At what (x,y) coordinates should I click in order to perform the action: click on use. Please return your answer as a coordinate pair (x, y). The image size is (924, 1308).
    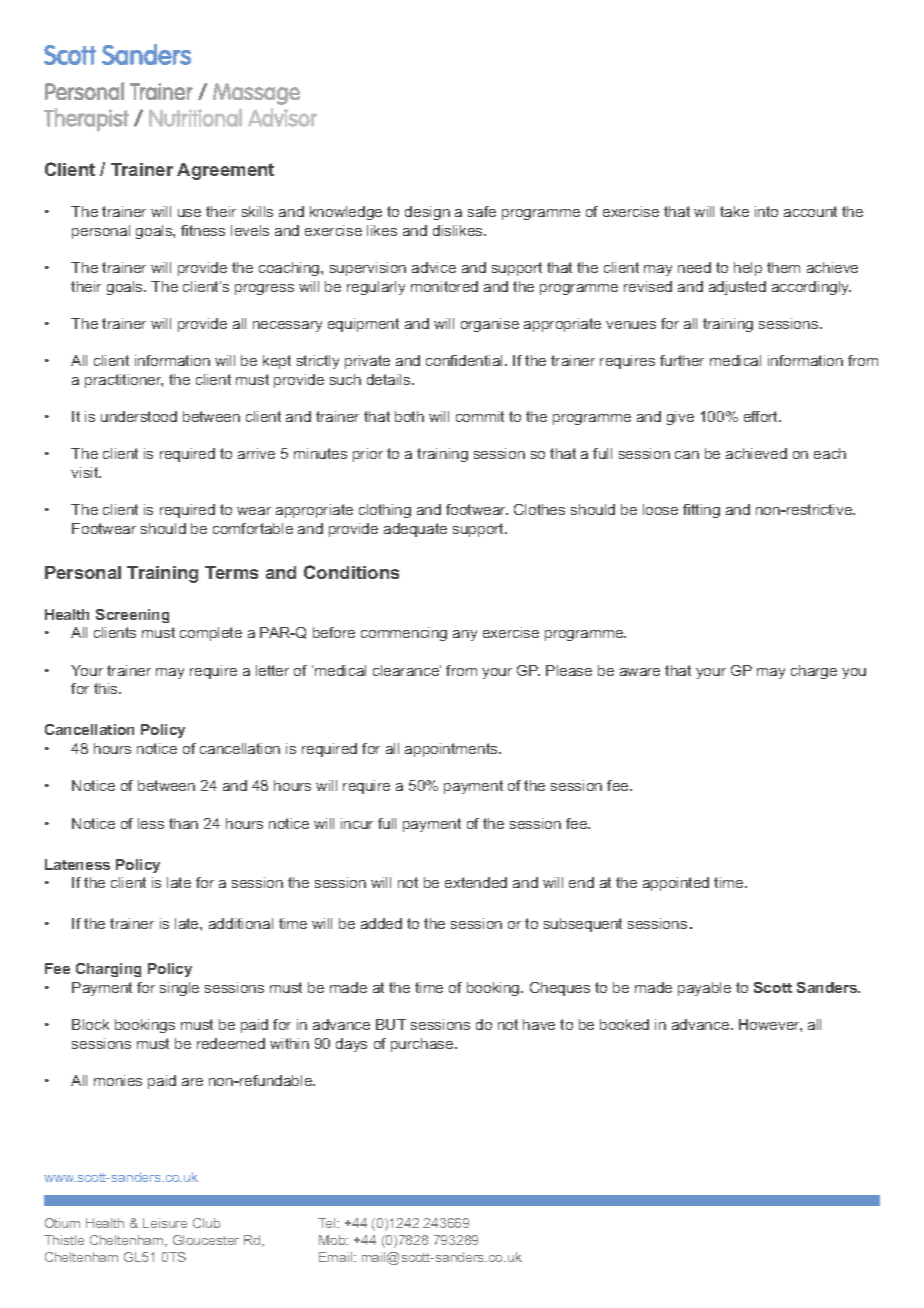
    Looking at the image, I should click on (189, 213).
